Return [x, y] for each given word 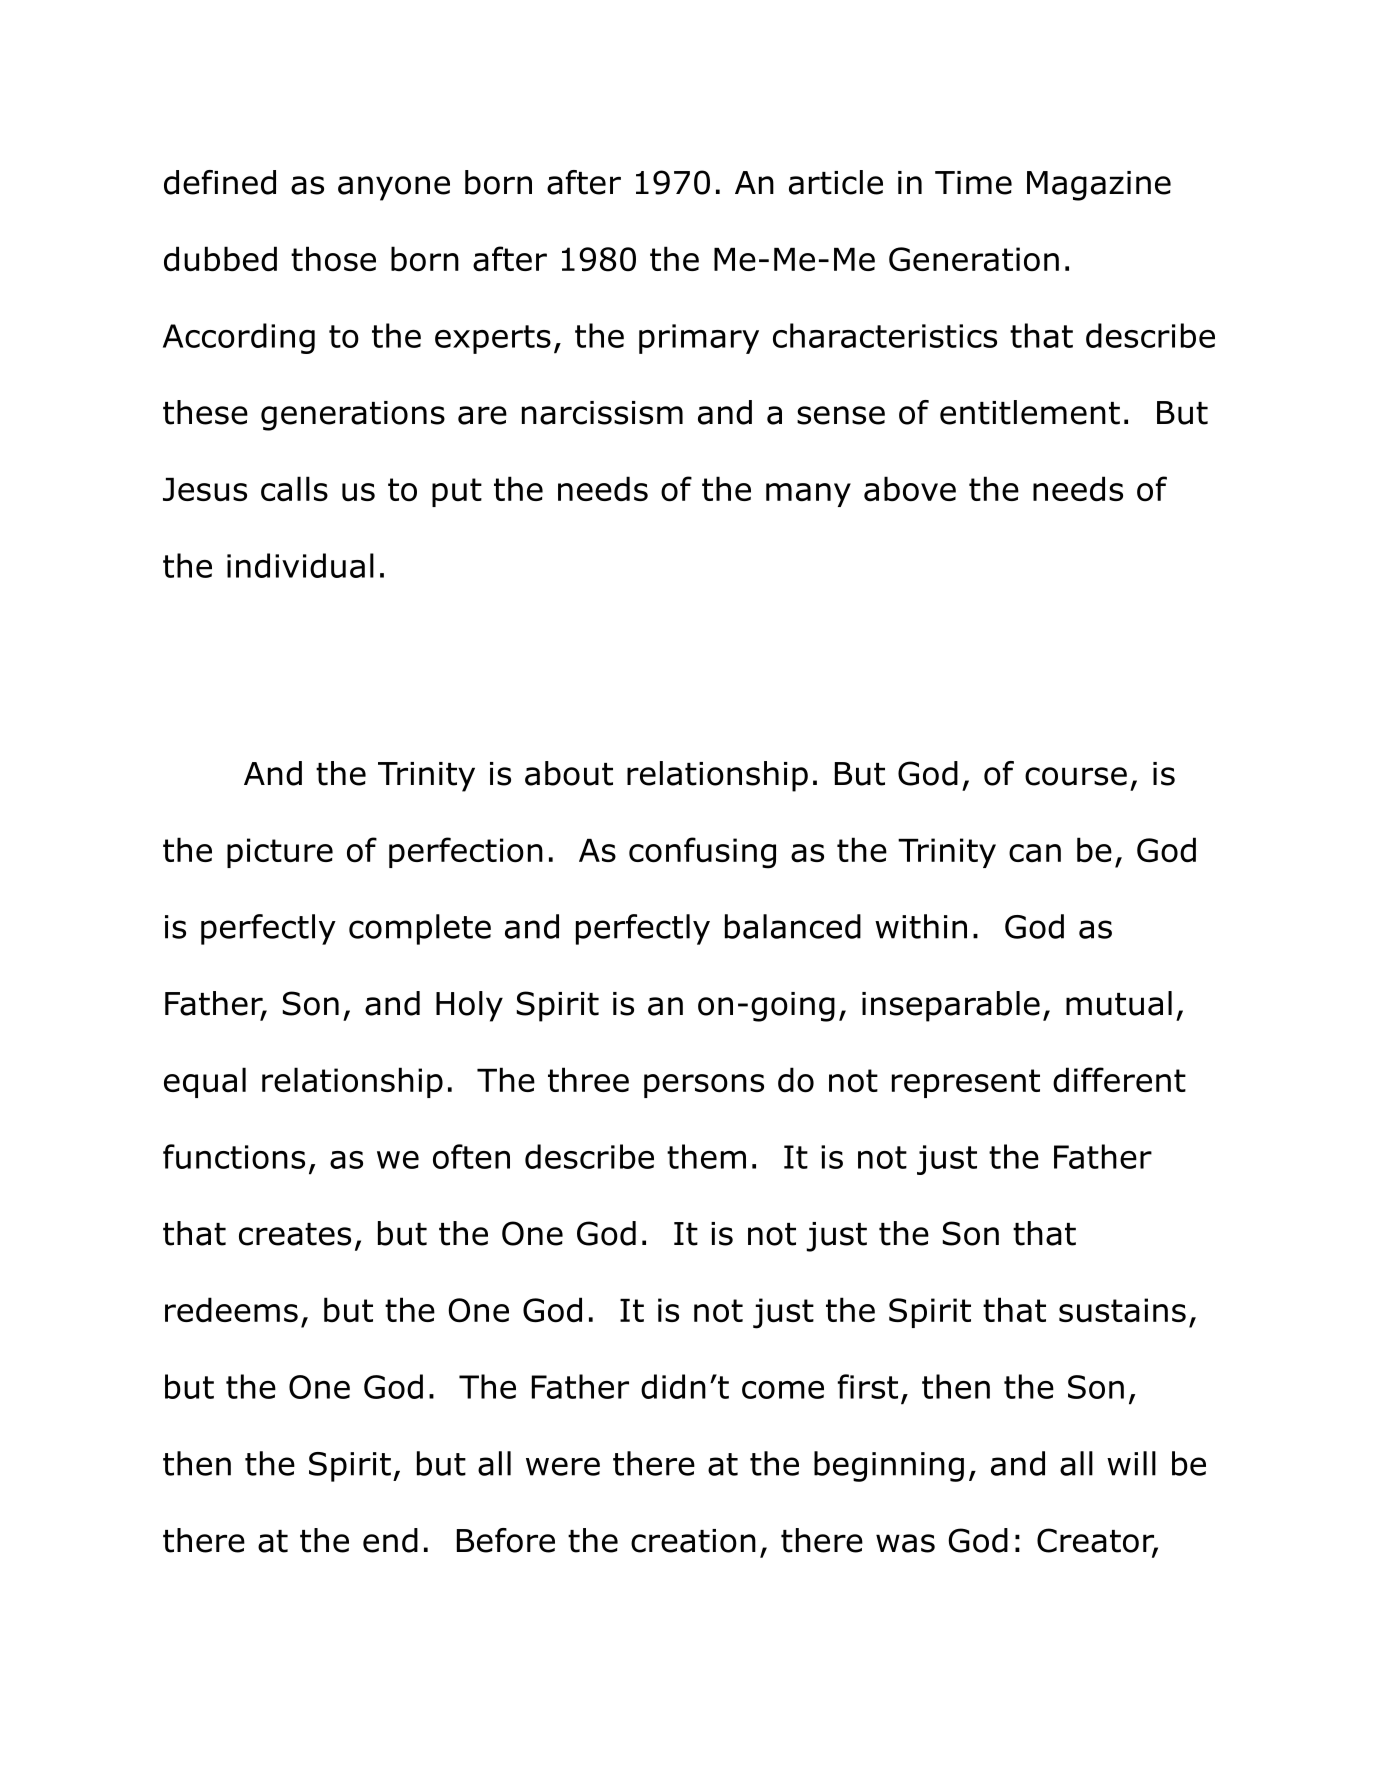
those [333, 259]
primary [699, 339]
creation [693, 1541]
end [390, 1540]
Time [973, 183]
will [1131, 1463]
